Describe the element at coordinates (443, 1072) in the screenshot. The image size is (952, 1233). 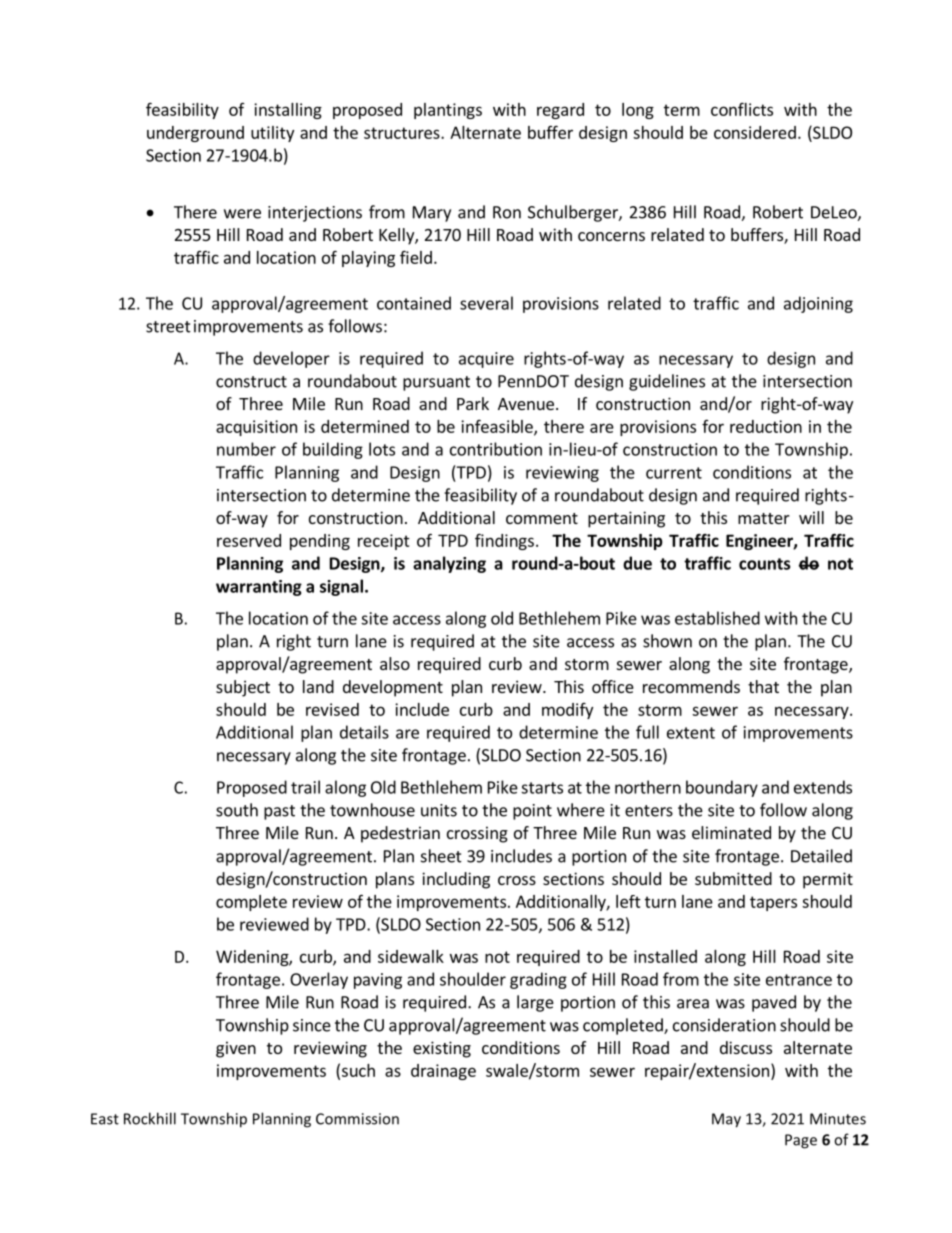
I see `drainage` at that location.
